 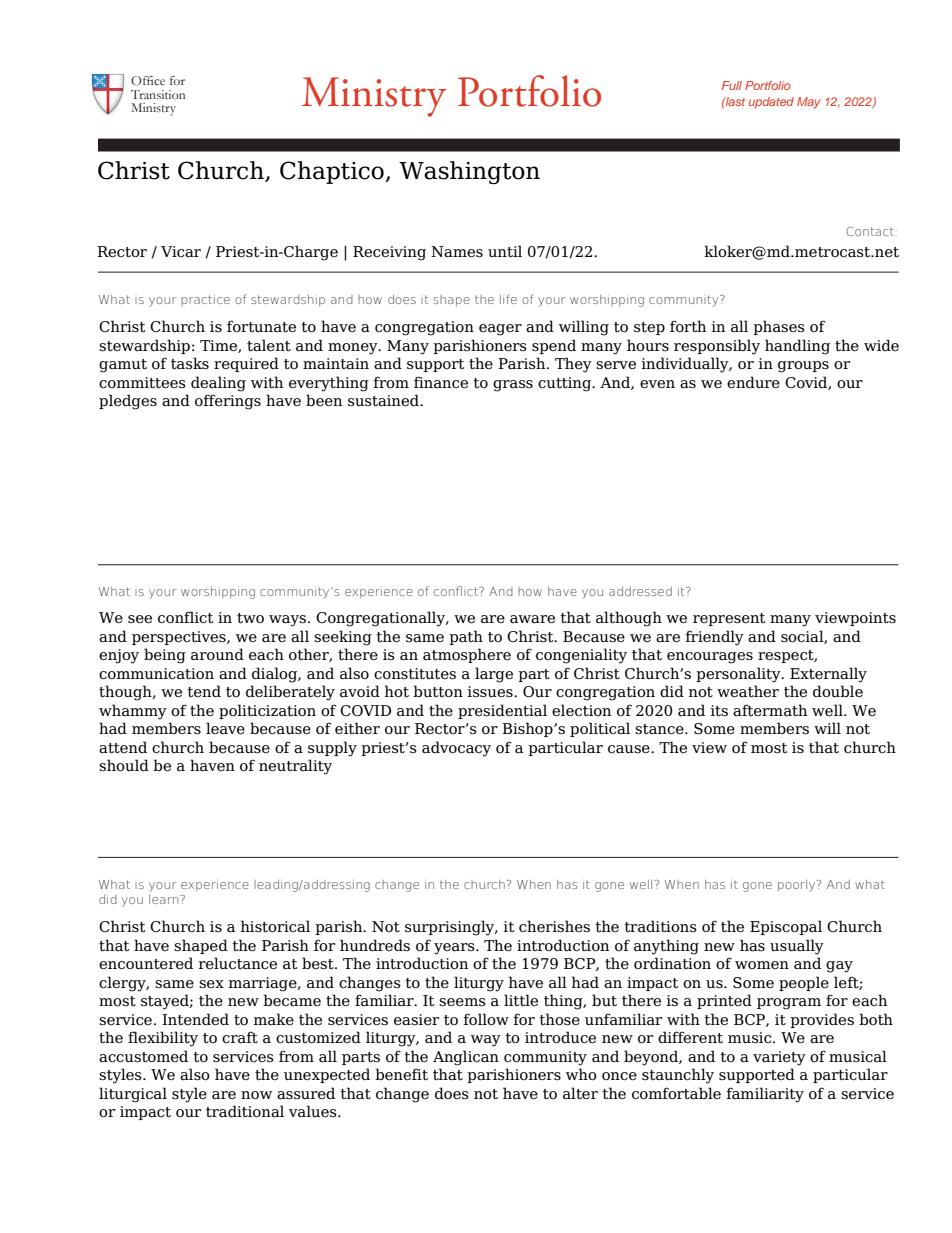 I want to click on advocacy, so click(x=456, y=749).
